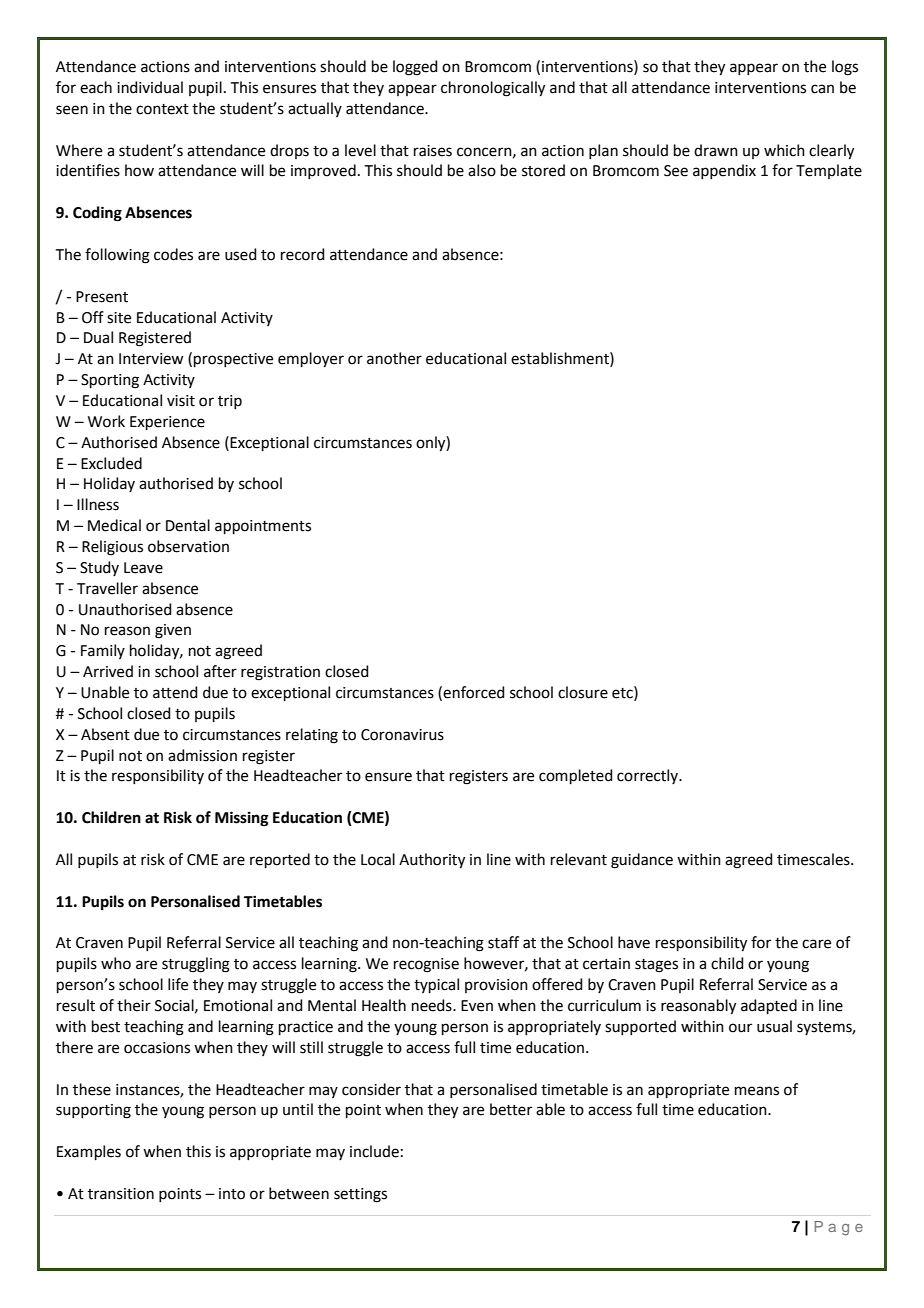 The width and height of the screenshot is (924, 1308). What do you see at coordinates (493, 89) in the screenshot?
I see `chronologically` at bounding box center [493, 89].
